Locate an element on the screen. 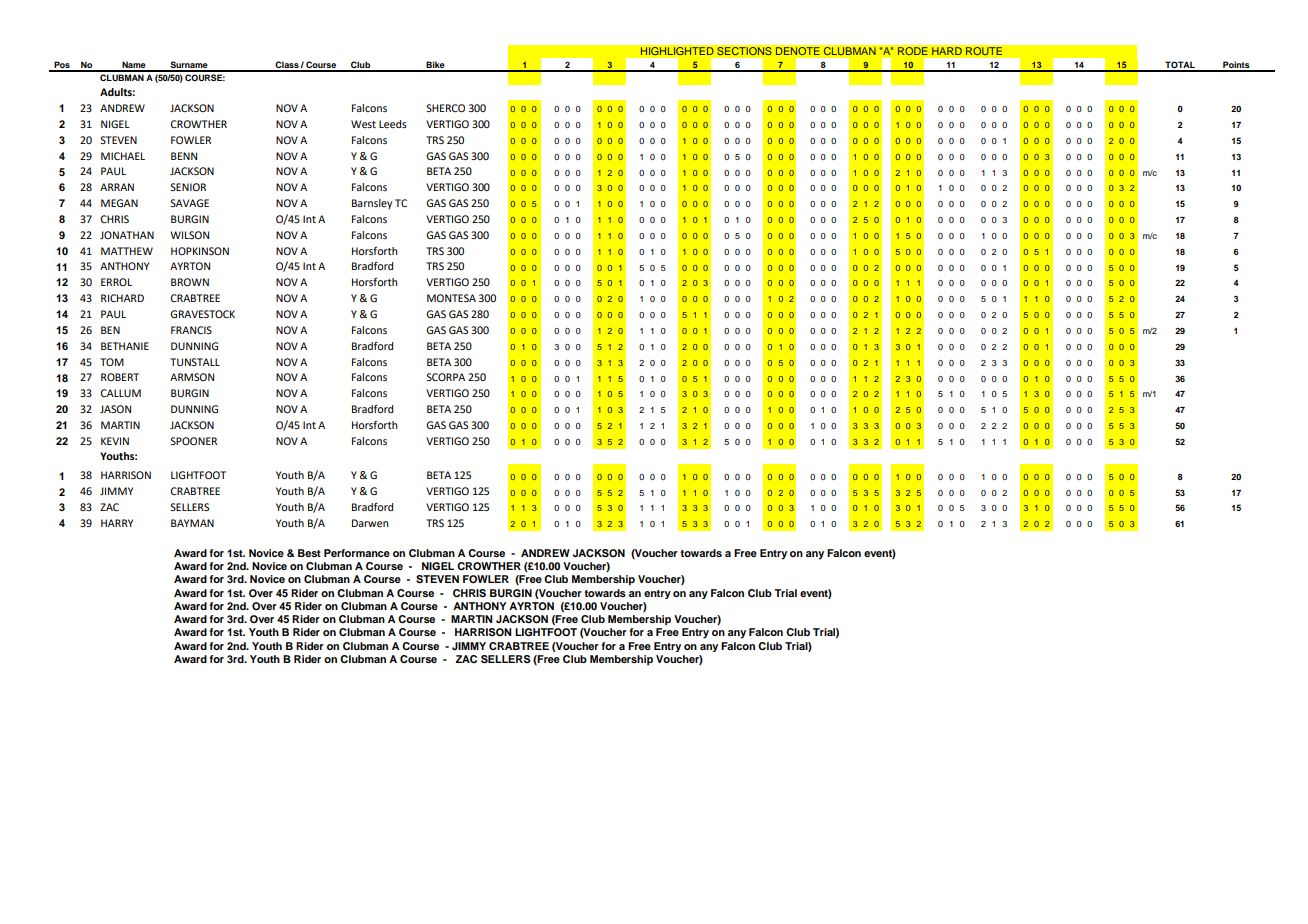  TOTAL is located at coordinates (1180, 66).
